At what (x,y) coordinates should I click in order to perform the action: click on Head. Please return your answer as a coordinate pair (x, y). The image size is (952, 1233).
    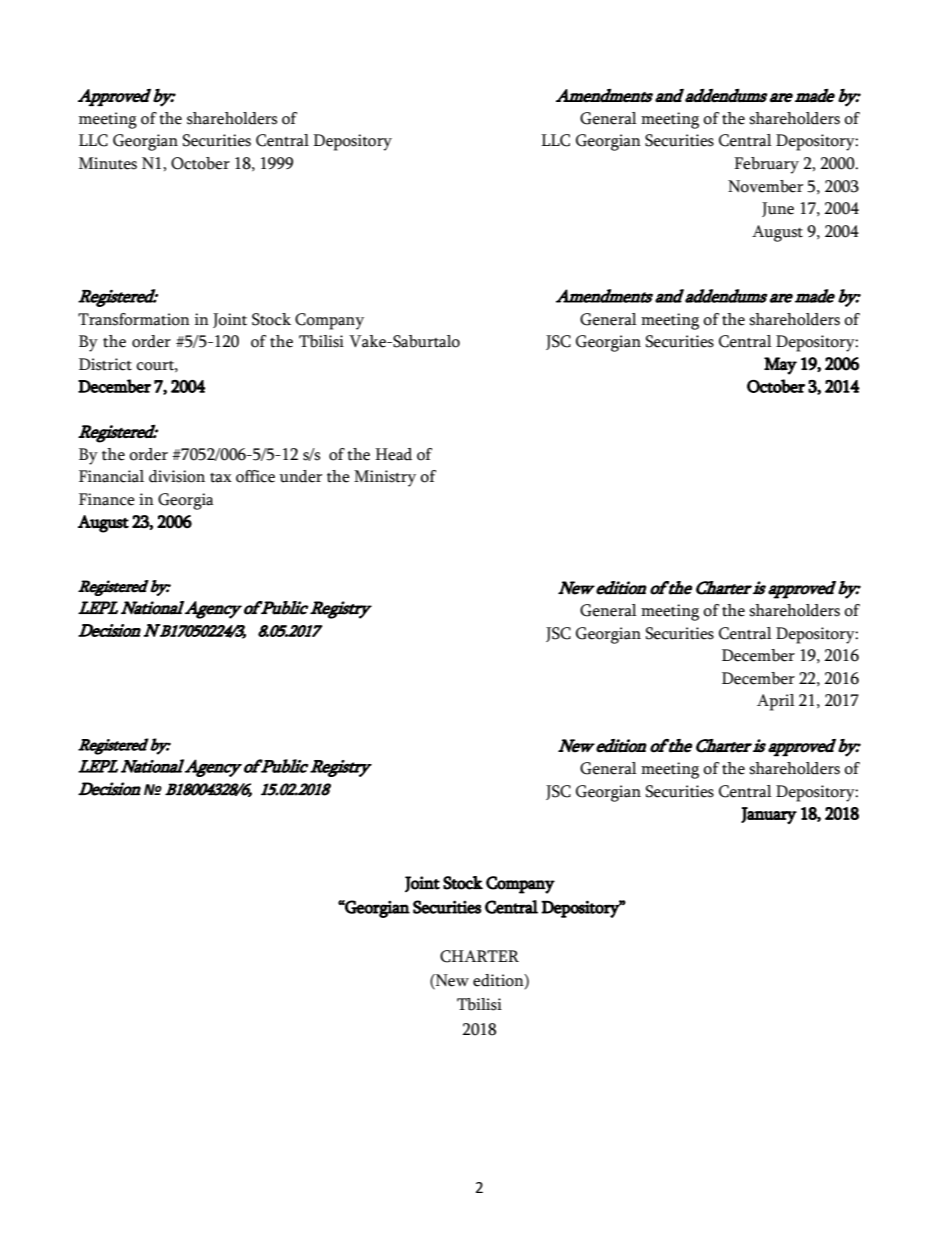
    Looking at the image, I should click on (393, 454).
